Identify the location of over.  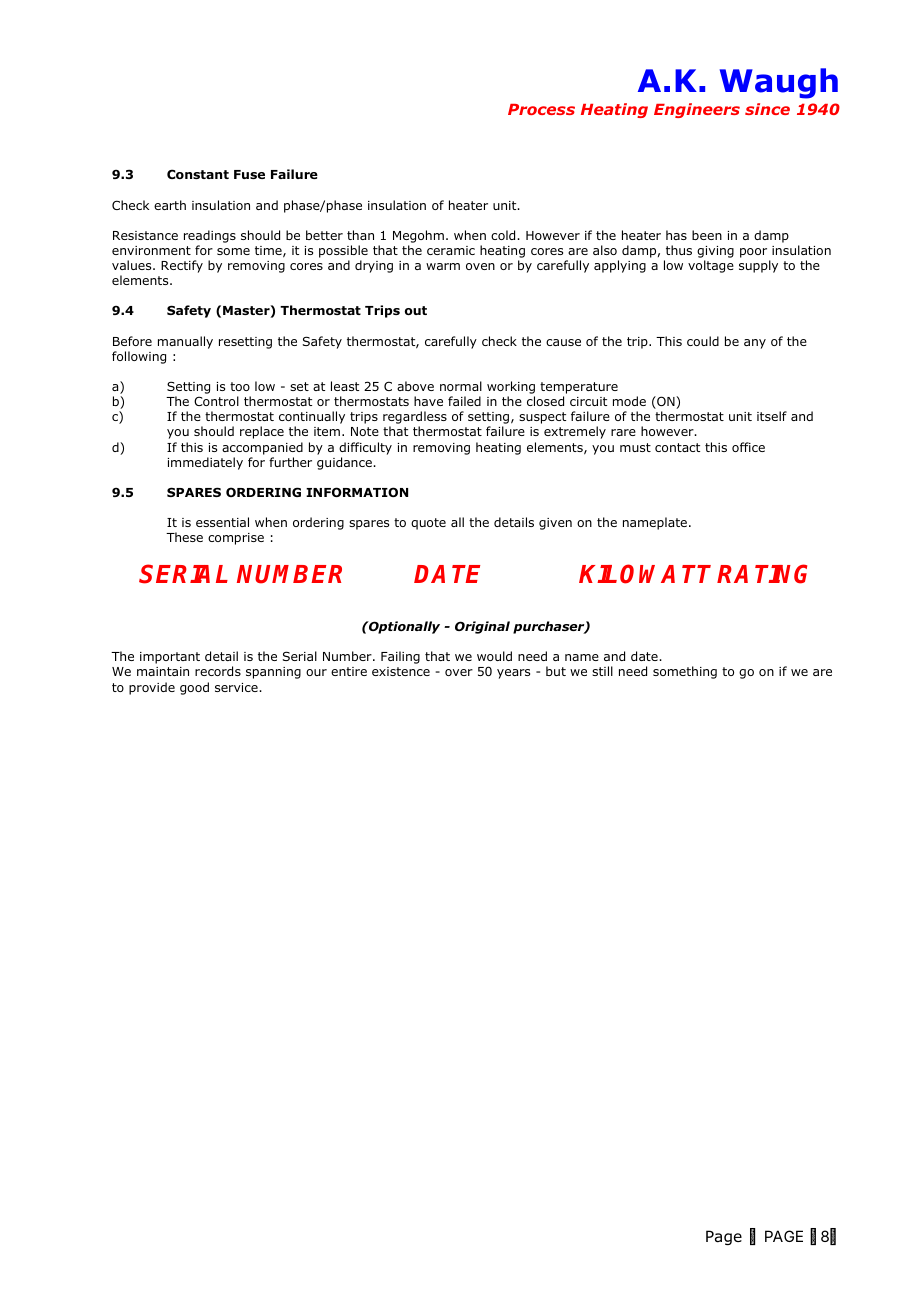
(459, 672).
